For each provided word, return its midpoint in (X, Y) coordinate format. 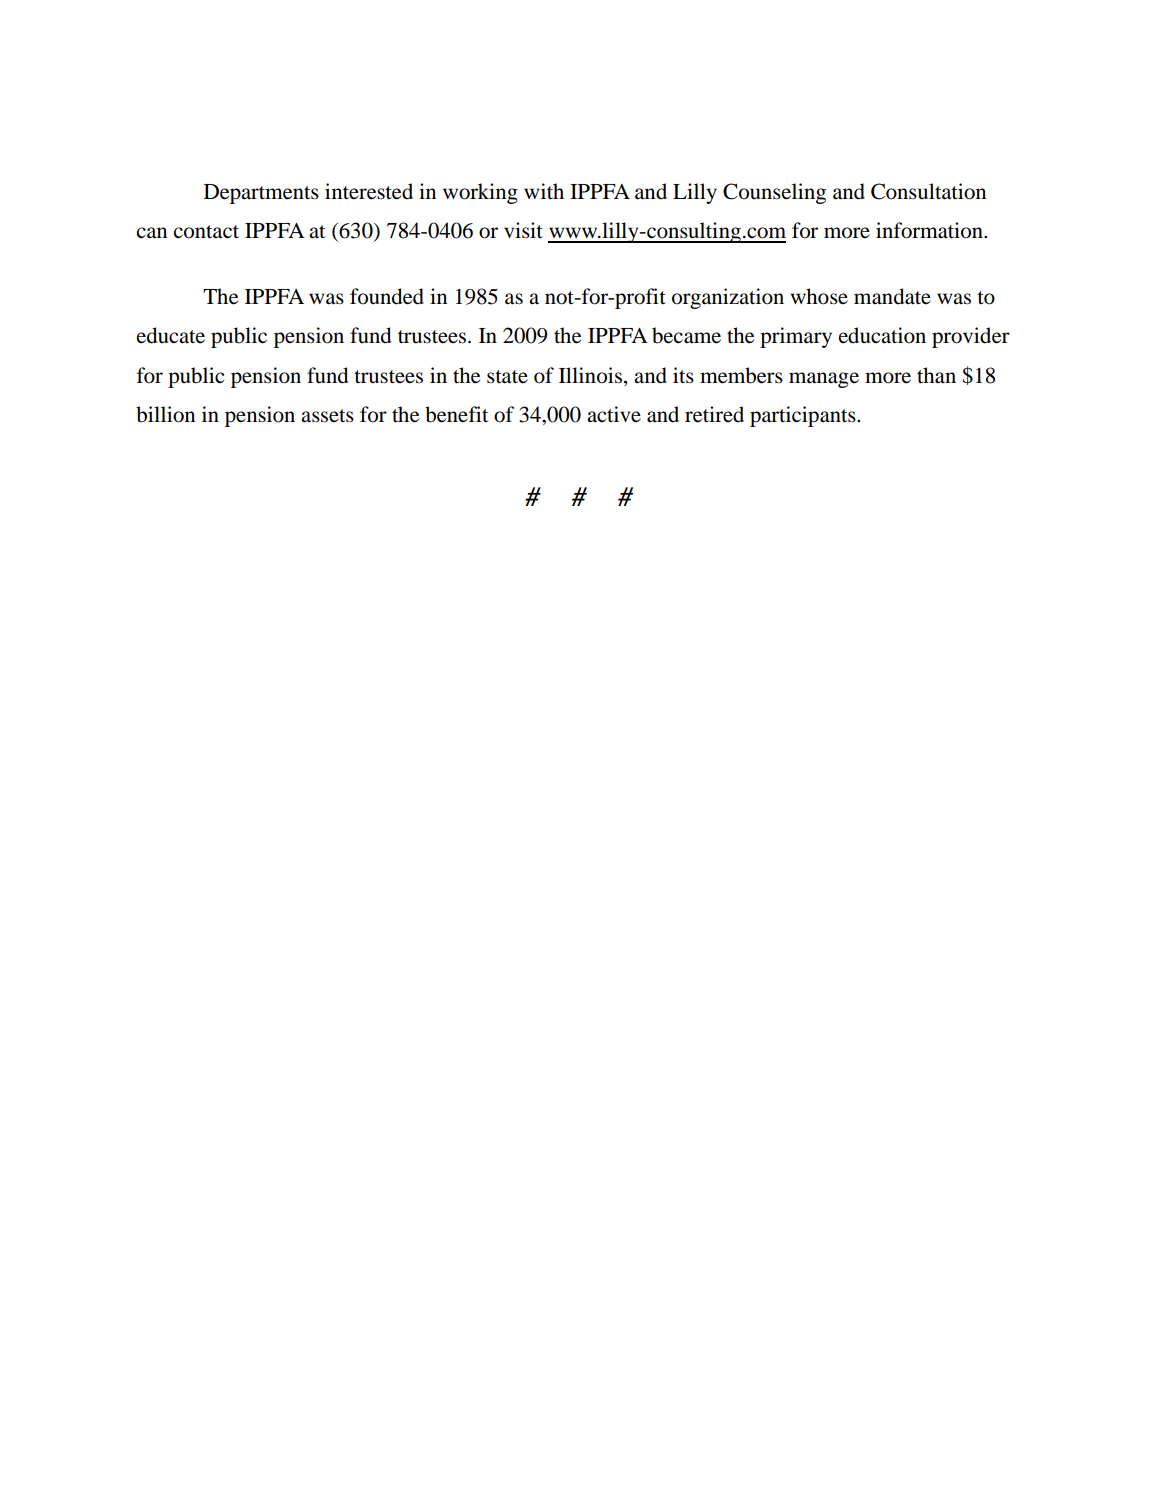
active (614, 414)
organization (728, 298)
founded (387, 296)
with (544, 191)
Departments (261, 194)
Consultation (928, 191)
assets (327, 416)
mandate (892, 296)
